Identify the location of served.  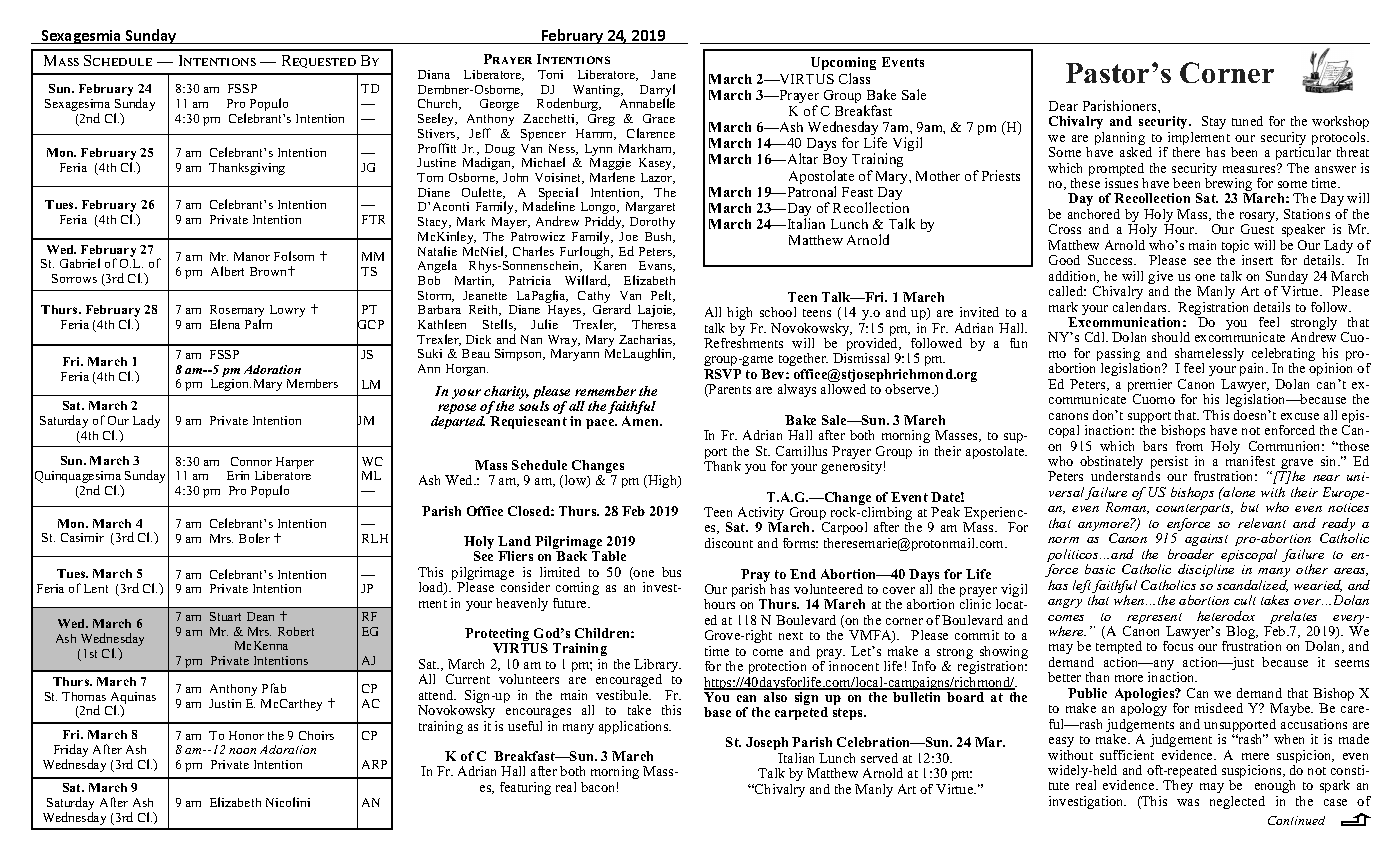
(879, 758).
